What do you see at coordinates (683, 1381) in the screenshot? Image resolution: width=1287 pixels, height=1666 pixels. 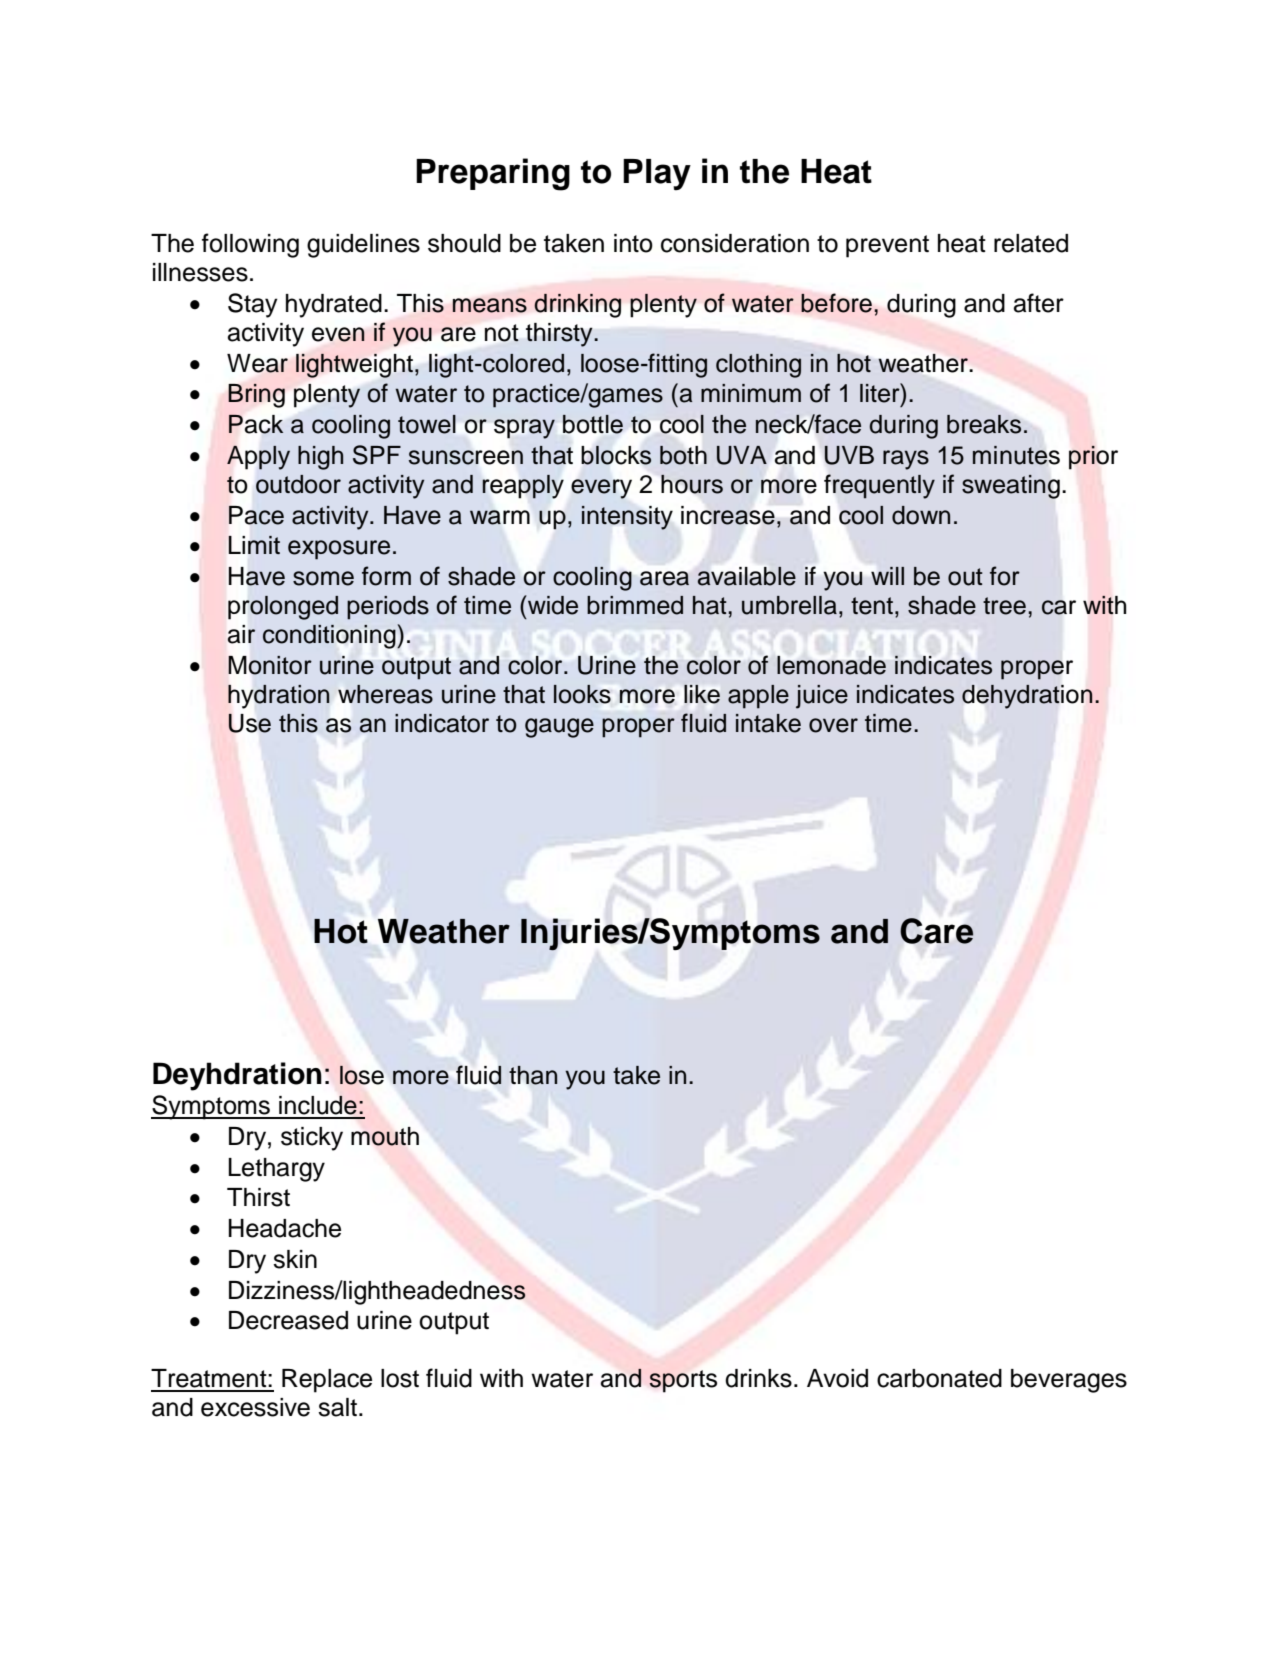 I see `sports` at bounding box center [683, 1381].
